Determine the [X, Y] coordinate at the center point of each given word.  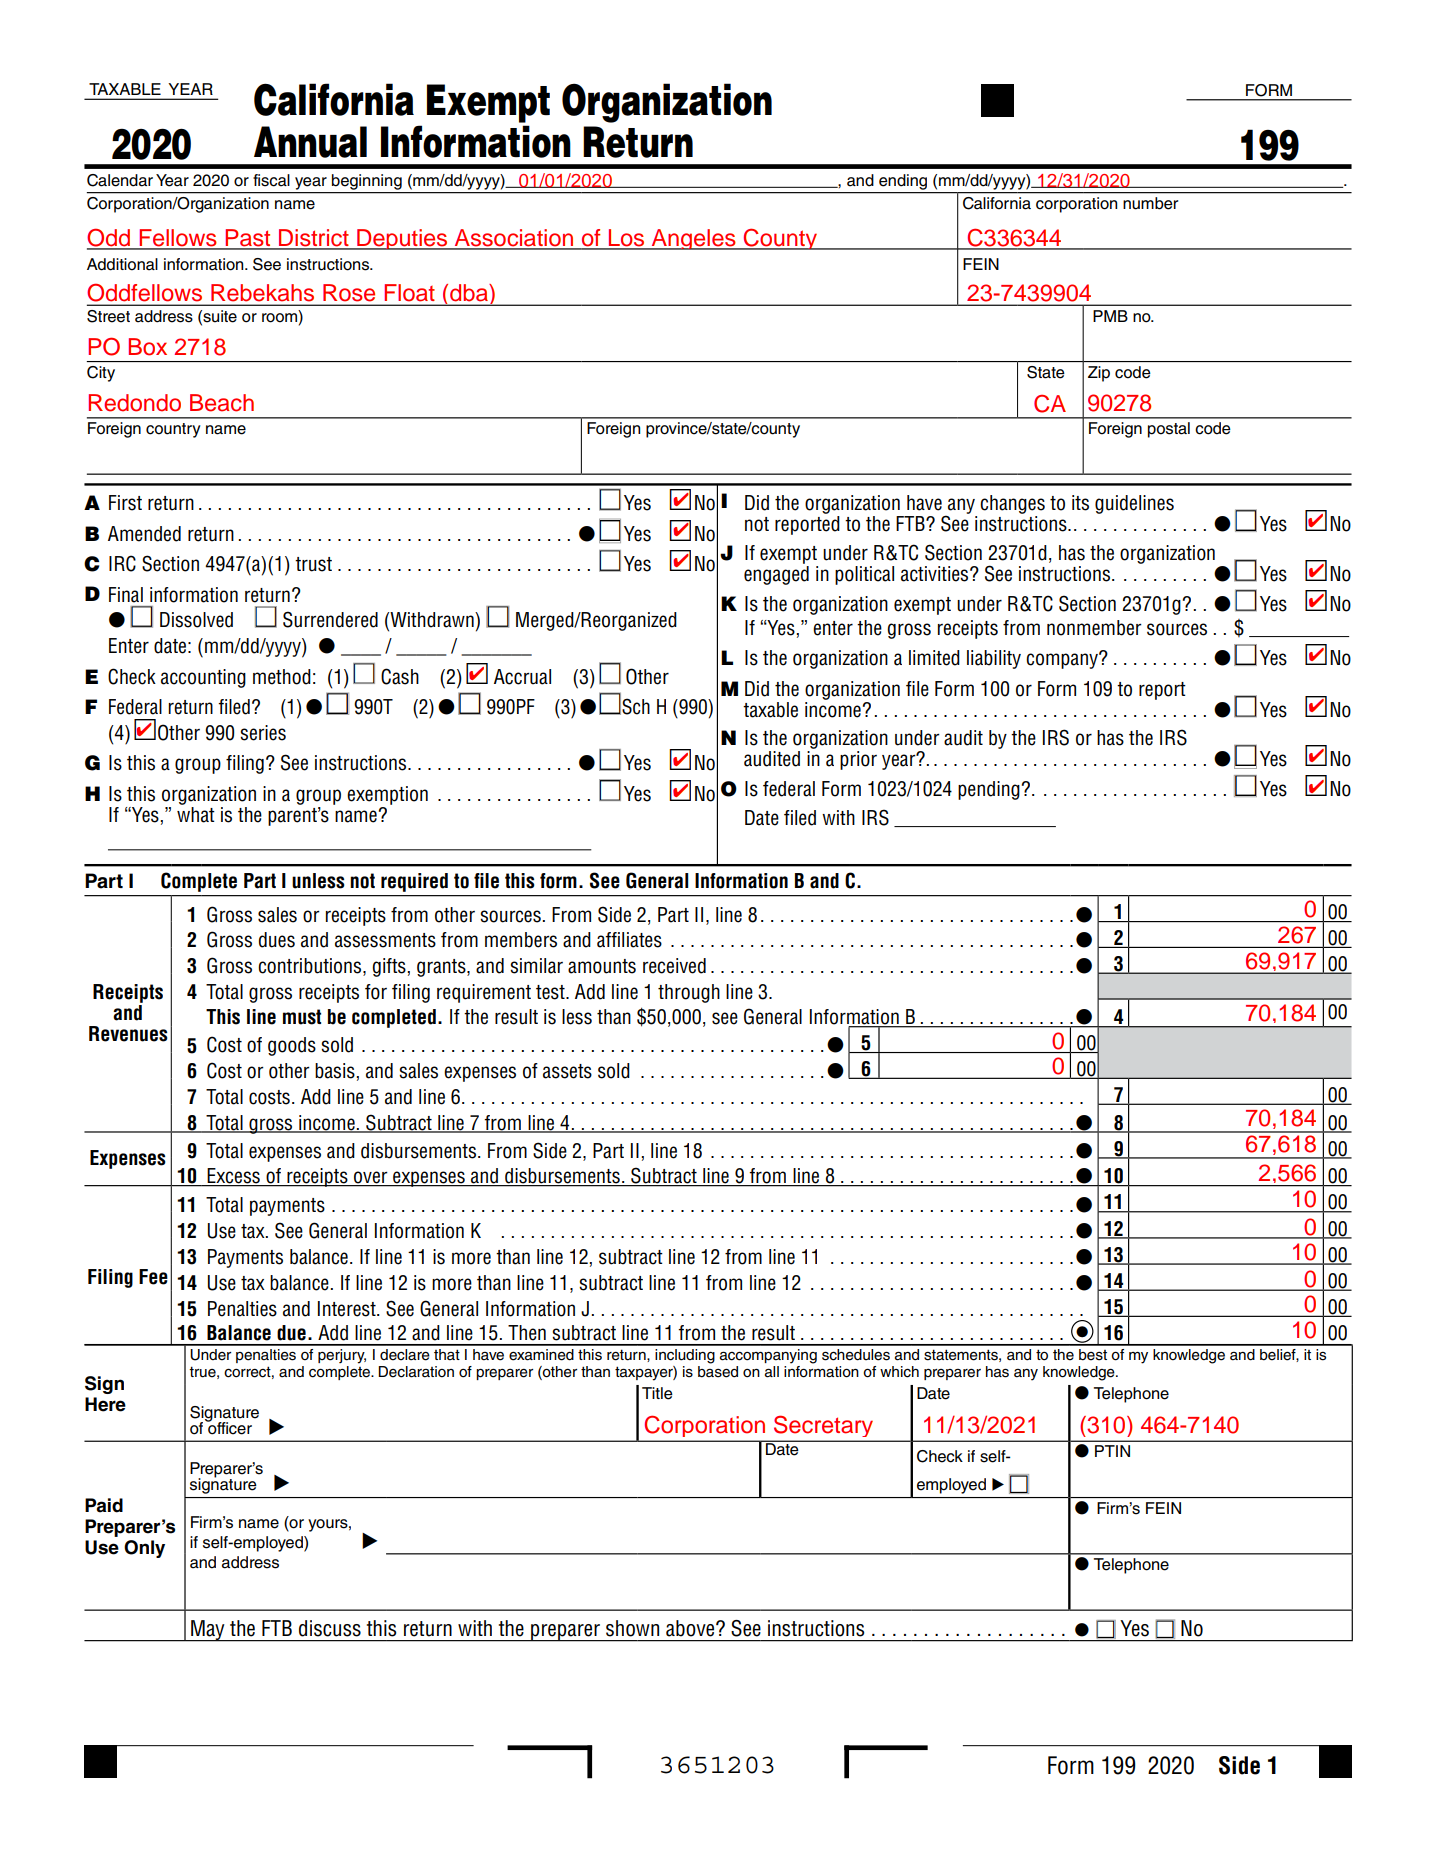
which [899, 1372]
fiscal [271, 180]
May [208, 1631]
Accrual [522, 677]
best [1093, 1355]
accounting [203, 678]
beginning [367, 182]
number [1150, 203]
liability [994, 659]
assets [567, 1071]
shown [632, 1628]
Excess [234, 1177]
